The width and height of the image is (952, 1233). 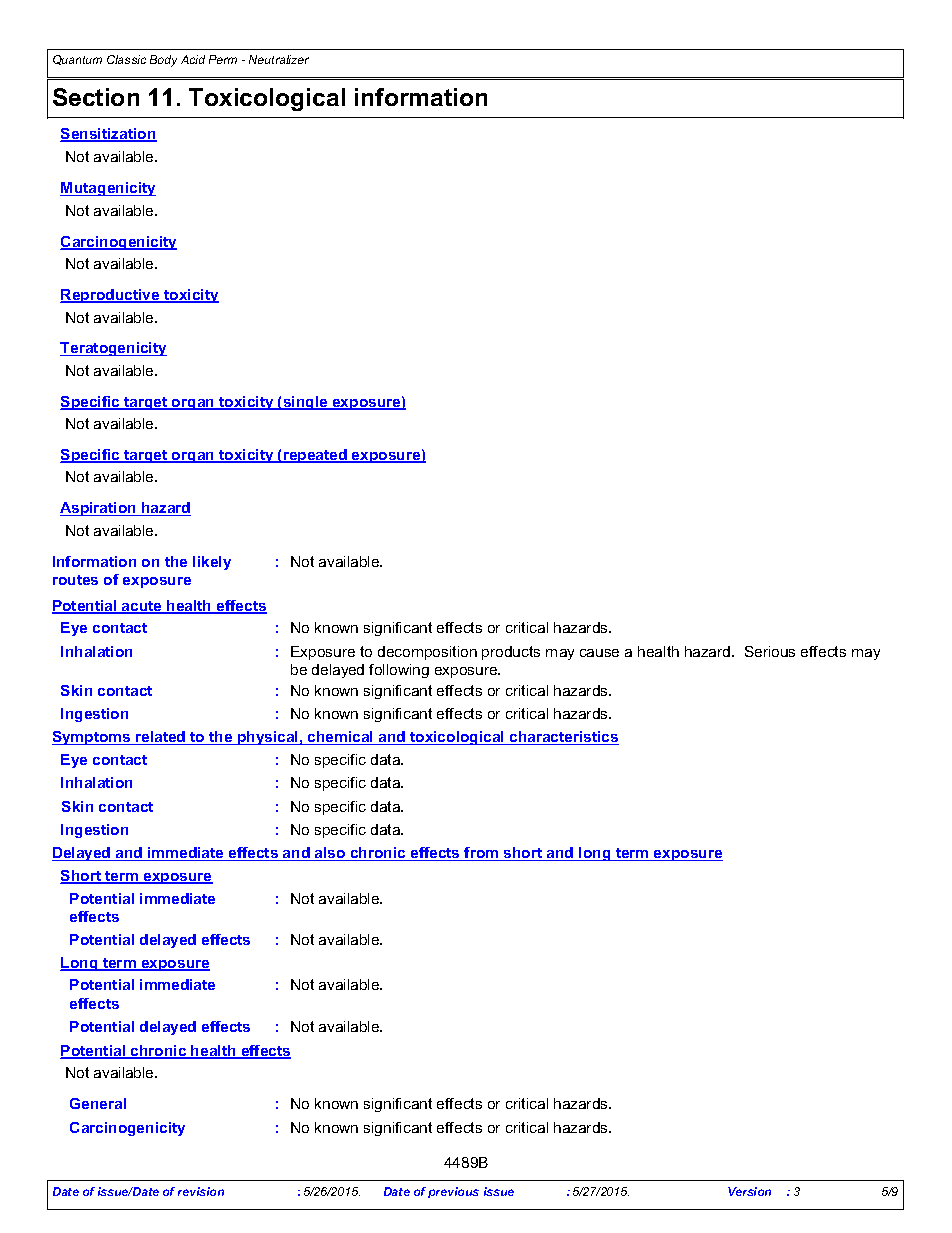 What do you see at coordinates (161, 738) in the image?
I see `related` at bounding box center [161, 738].
